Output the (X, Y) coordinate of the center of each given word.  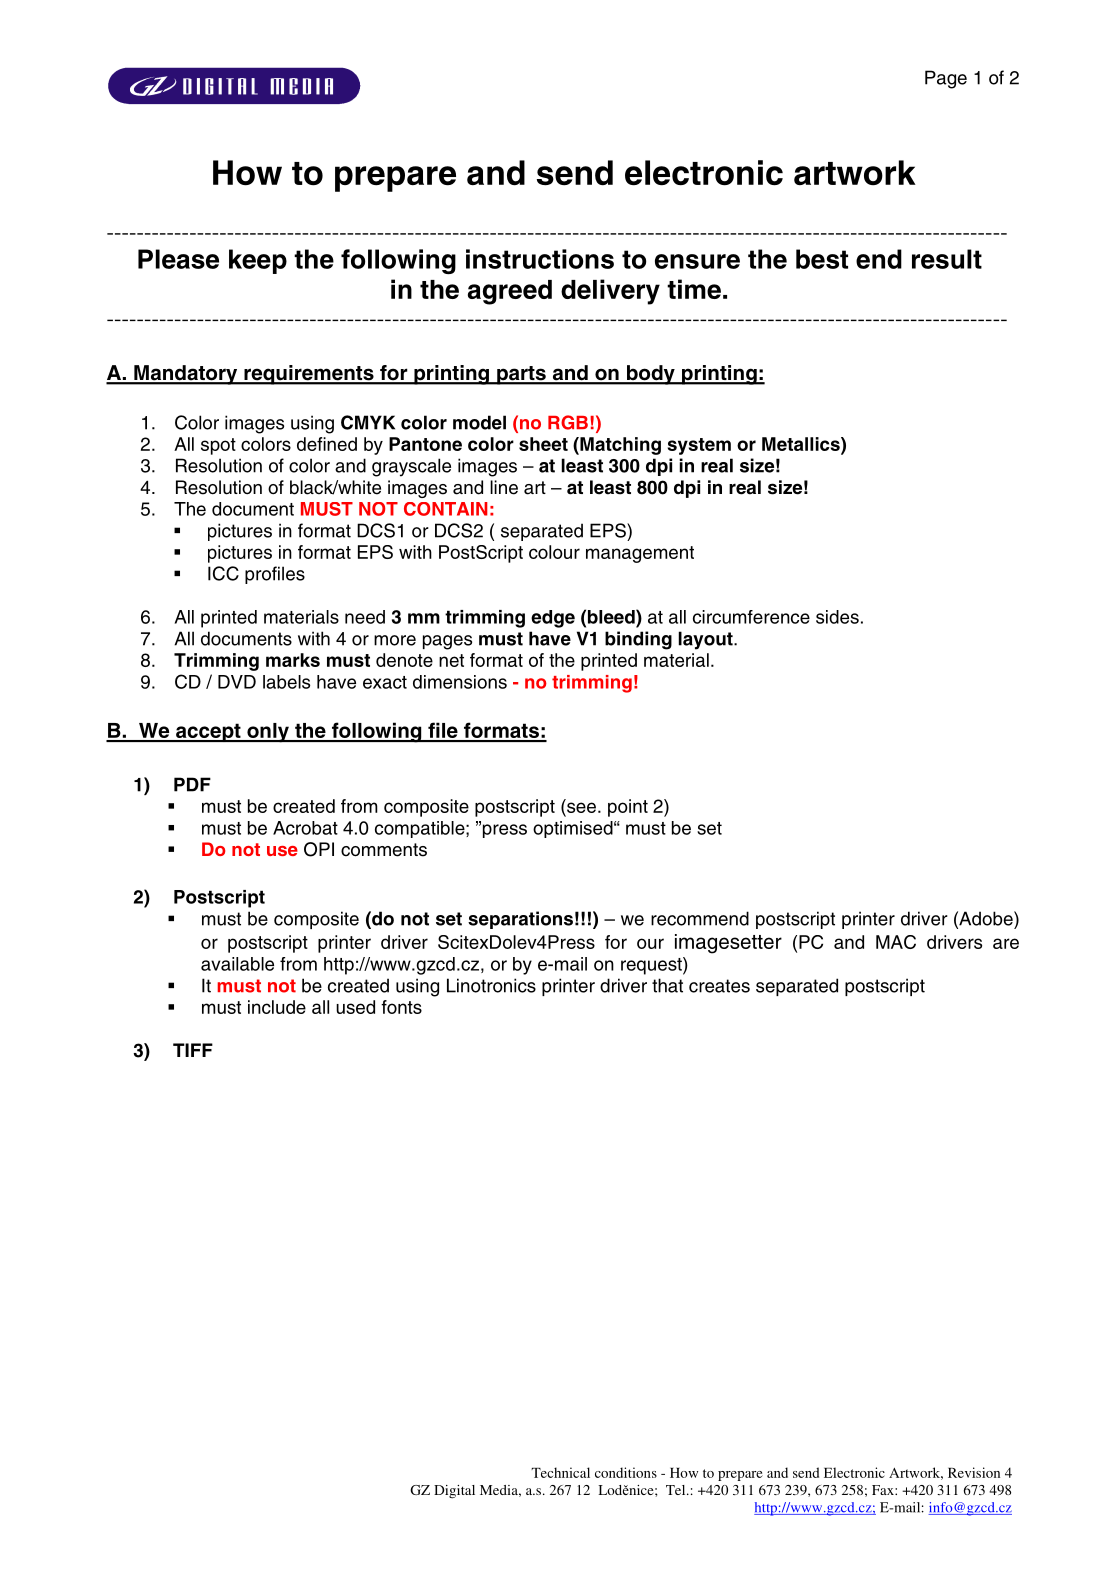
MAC (896, 942)
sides (837, 617)
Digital (454, 1492)
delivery (610, 292)
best (822, 259)
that (667, 985)
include (277, 1007)
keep (258, 261)
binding (638, 640)
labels (286, 682)
